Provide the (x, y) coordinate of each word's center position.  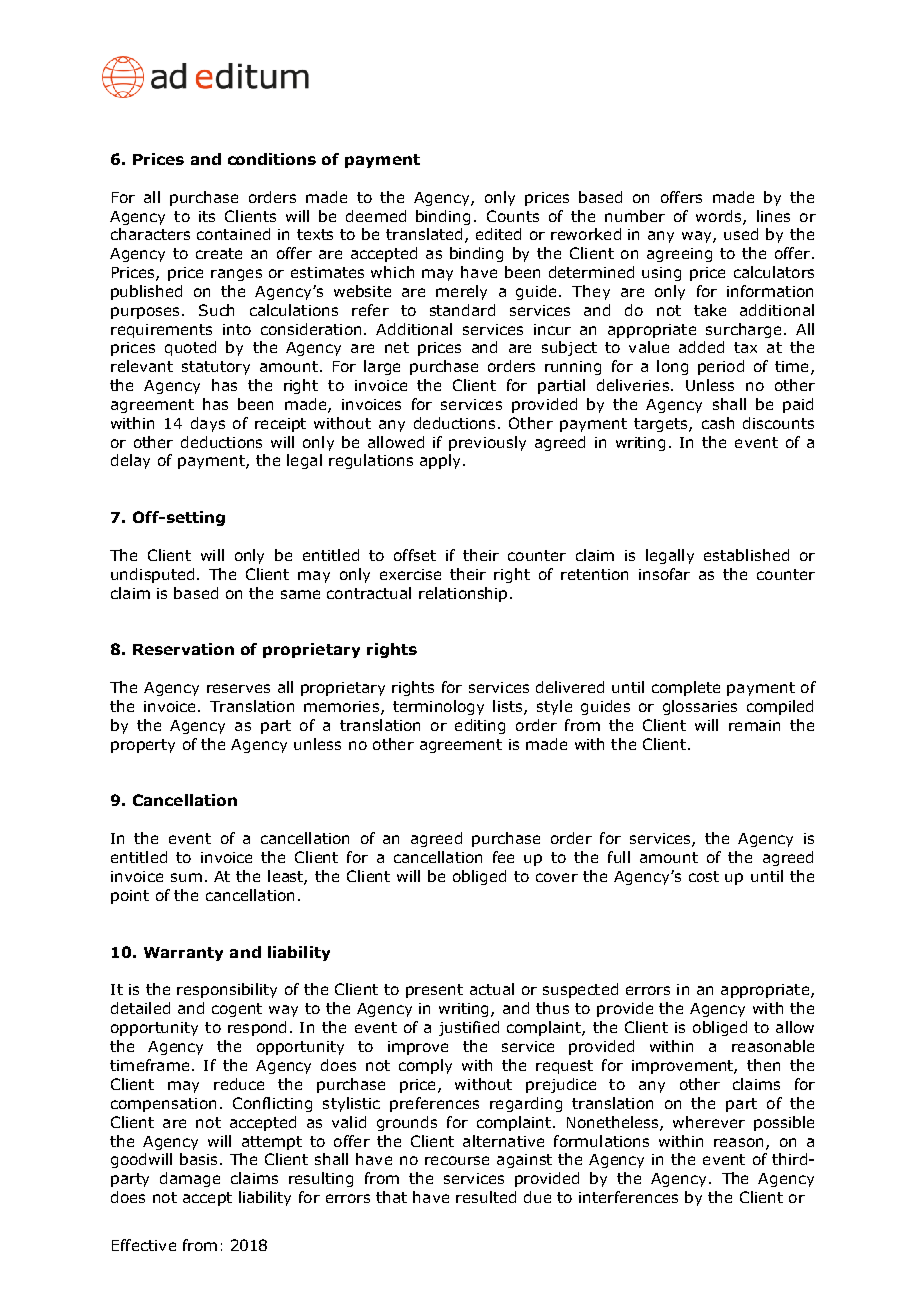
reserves (238, 688)
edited (498, 234)
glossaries (700, 707)
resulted (486, 1197)
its (207, 216)
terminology (438, 707)
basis (198, 1159)
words (720, 217)
